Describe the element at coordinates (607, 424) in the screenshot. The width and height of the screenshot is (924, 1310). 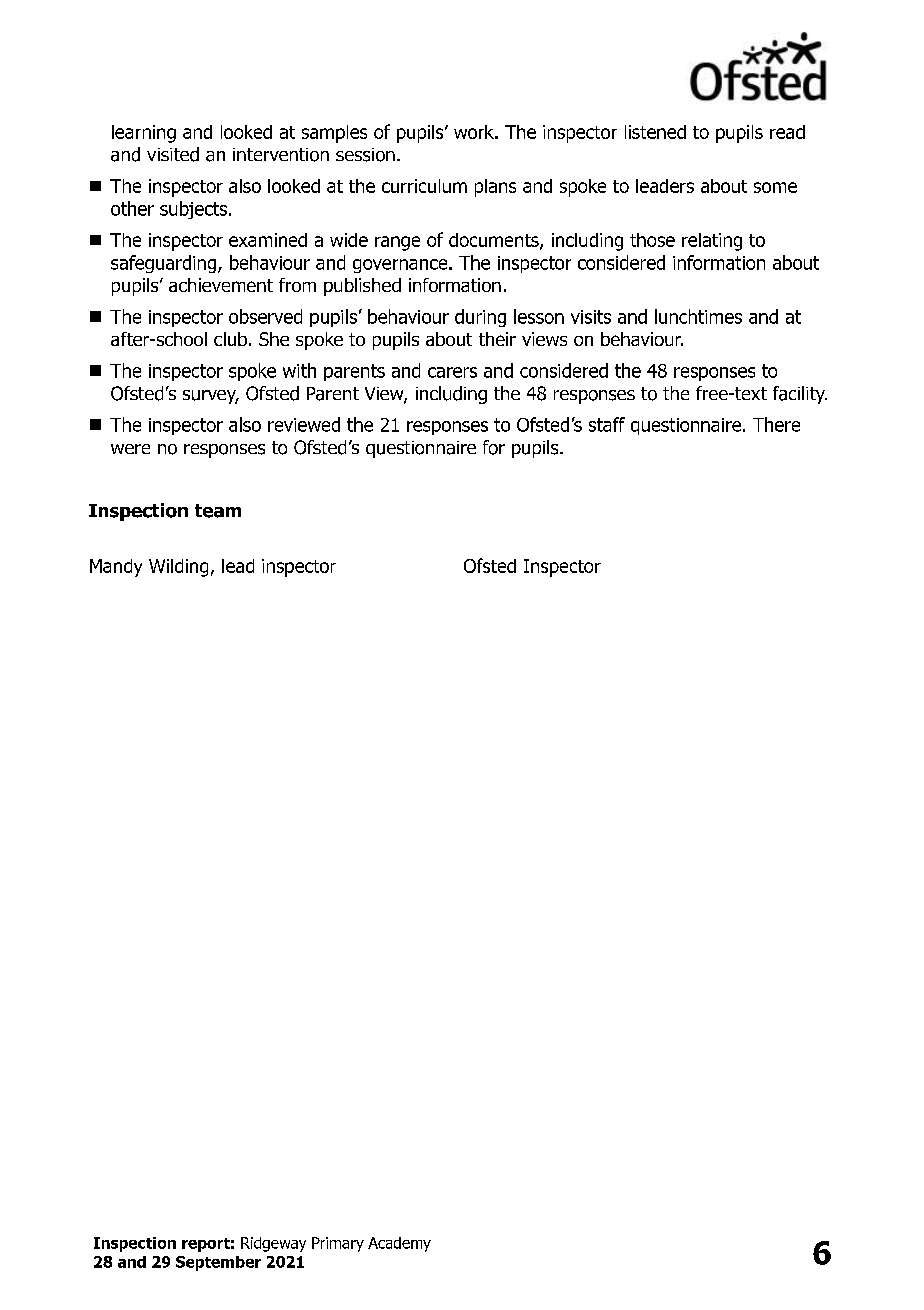
I see `staff` at that location.
